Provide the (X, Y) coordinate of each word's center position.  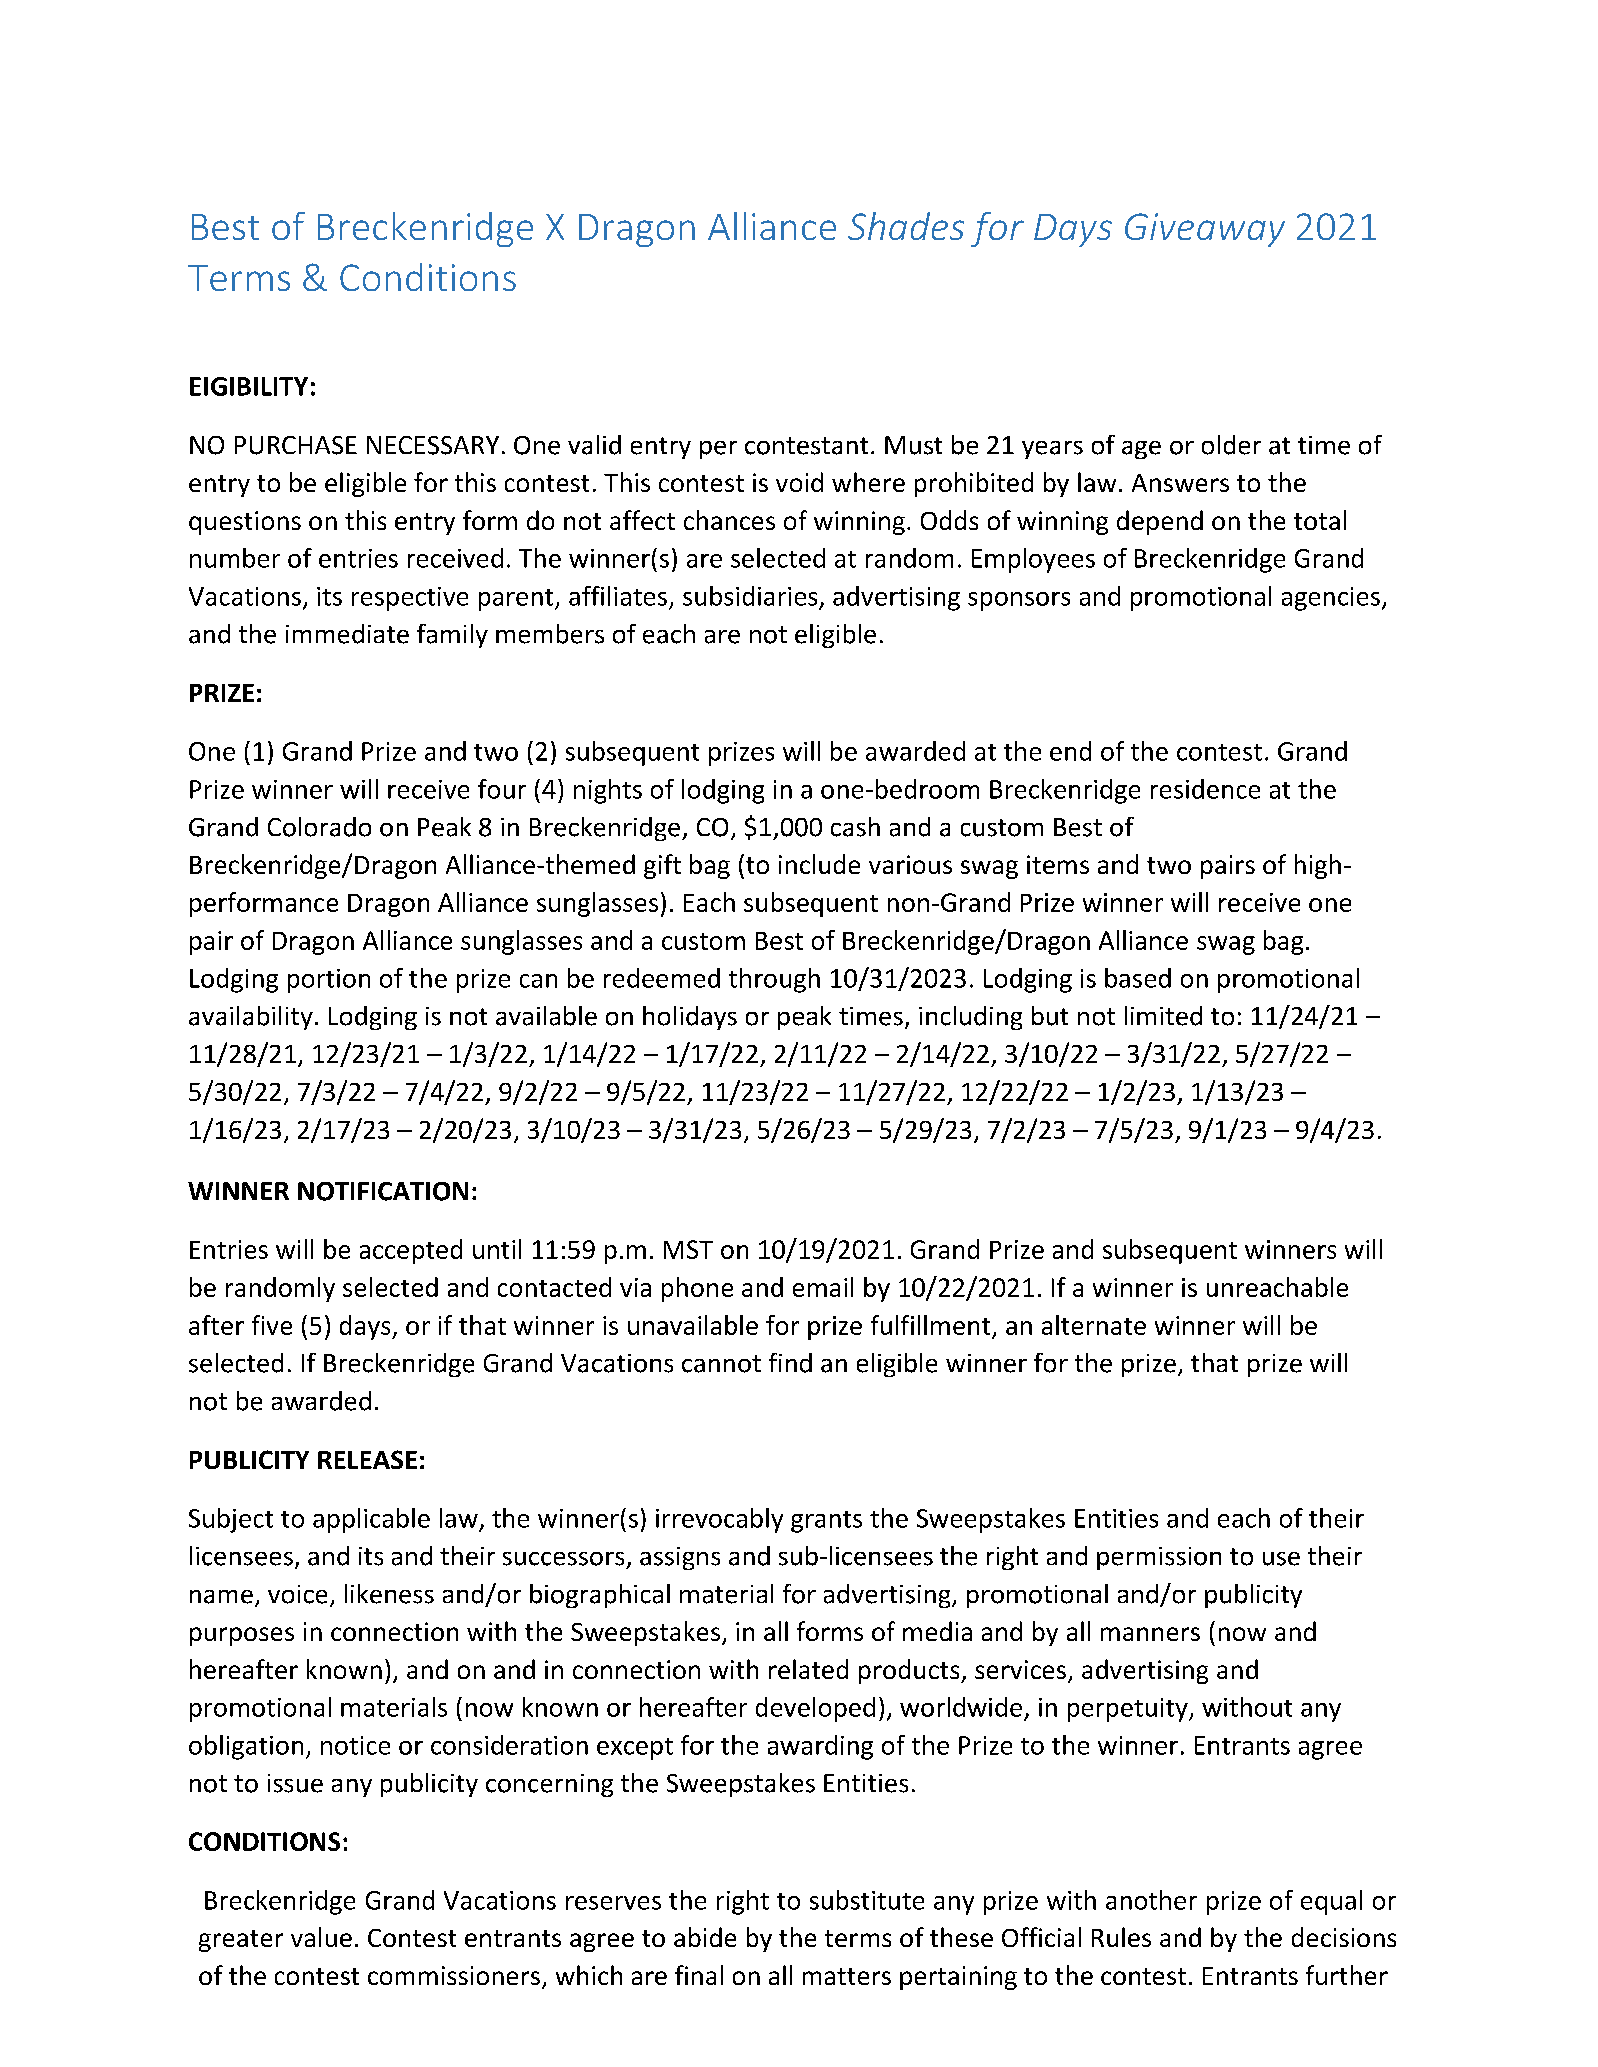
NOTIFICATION (383, 1191)
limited (1163, 1016)
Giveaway (1205, 230)
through (774, 980)
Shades (906, 226)
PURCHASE (296, 445)
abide (705, 1937)
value (321, 1937)
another (1151, 1900)
